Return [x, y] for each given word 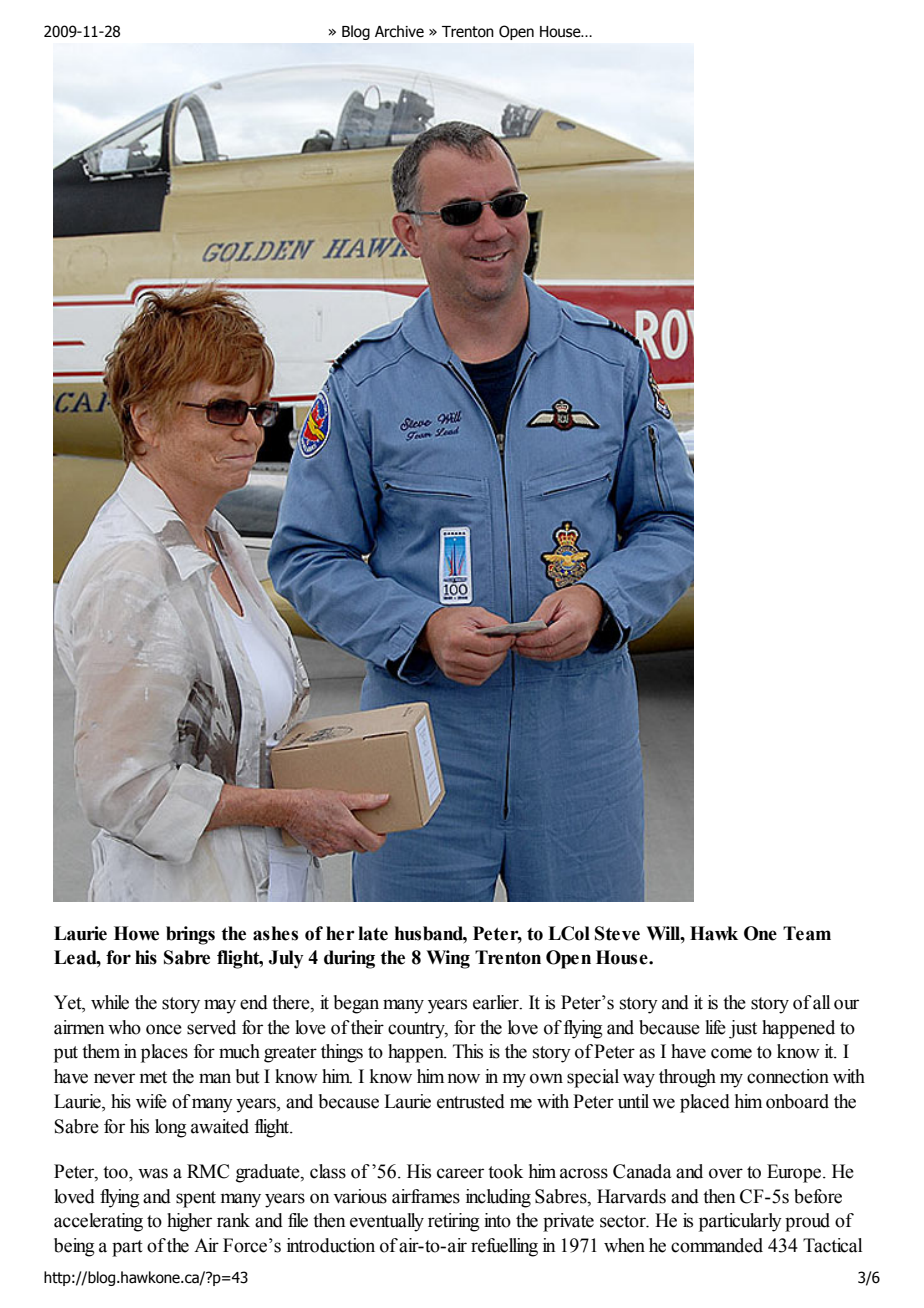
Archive [399, 31]
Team [807, 933]
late [373, 933]
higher [189, 1222]
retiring [454, 1222]
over [726, 1173]
